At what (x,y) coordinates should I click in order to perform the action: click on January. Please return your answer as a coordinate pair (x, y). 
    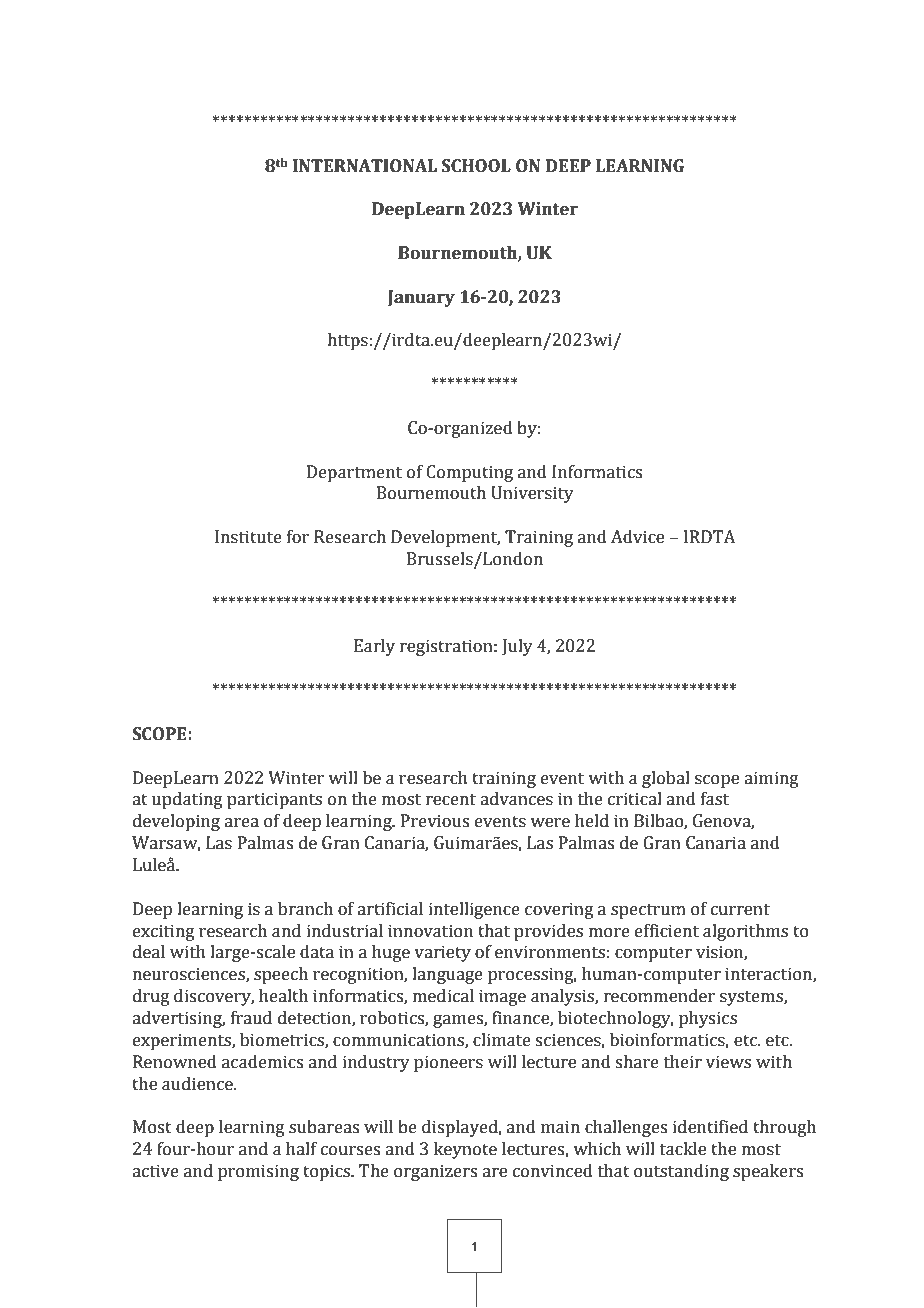
    Looking at the image, I should click on (421, 298).
